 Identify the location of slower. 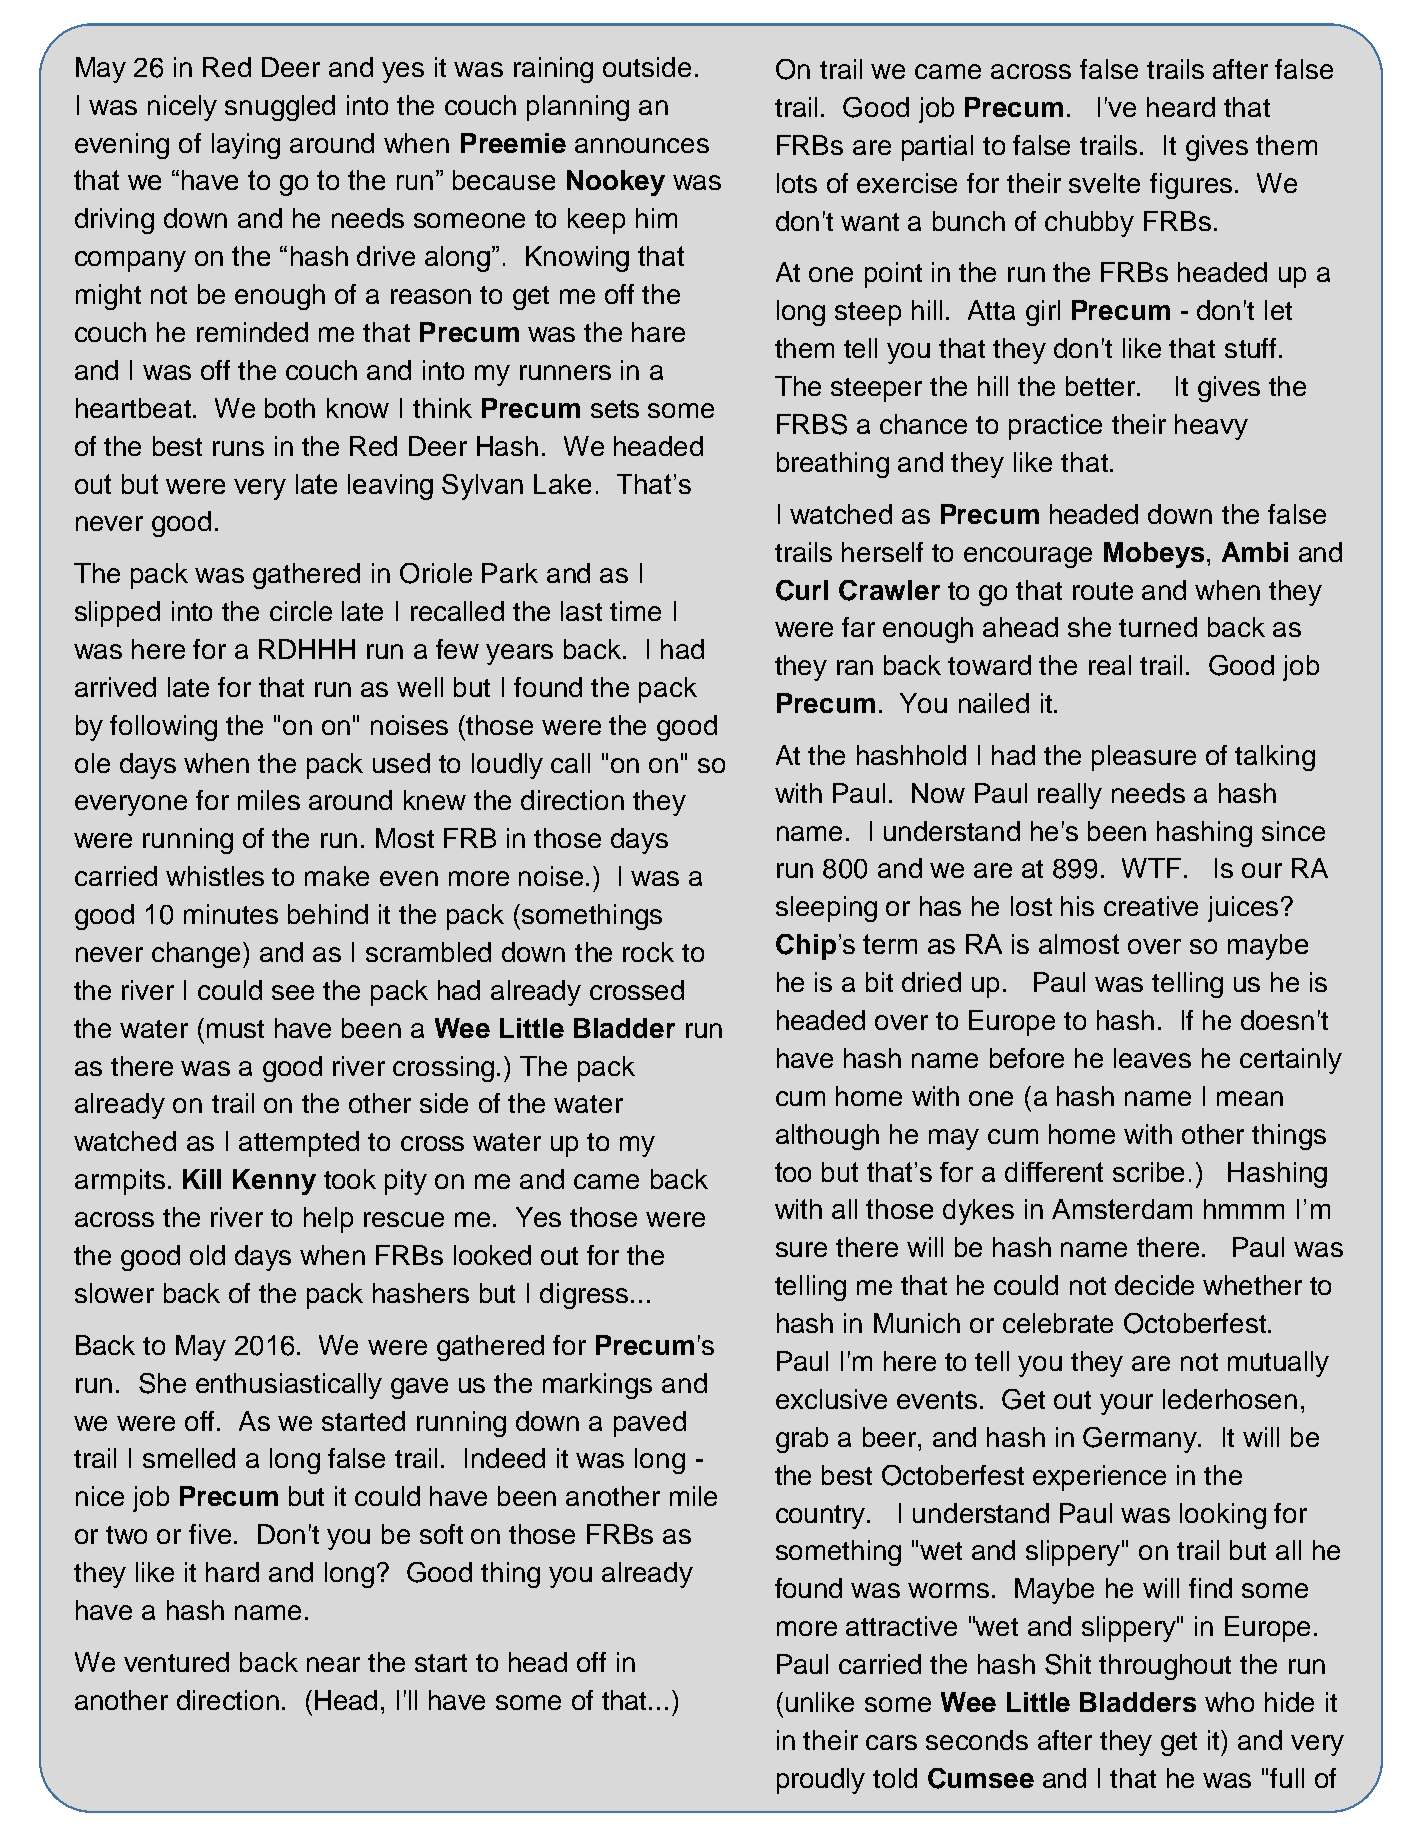
(114, 1293).
